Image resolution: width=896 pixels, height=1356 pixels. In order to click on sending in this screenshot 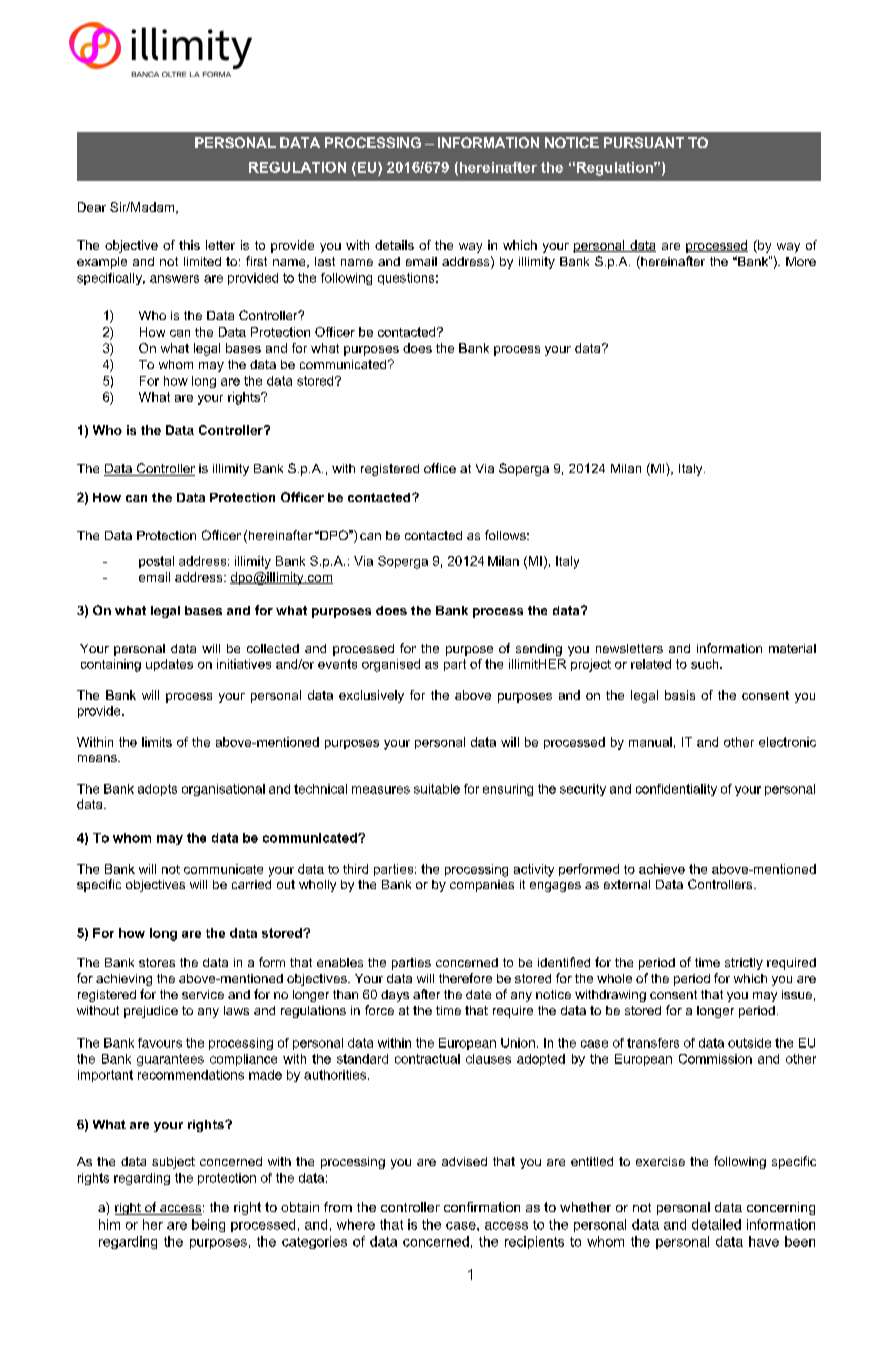, I will do `click(539, 650)`.
